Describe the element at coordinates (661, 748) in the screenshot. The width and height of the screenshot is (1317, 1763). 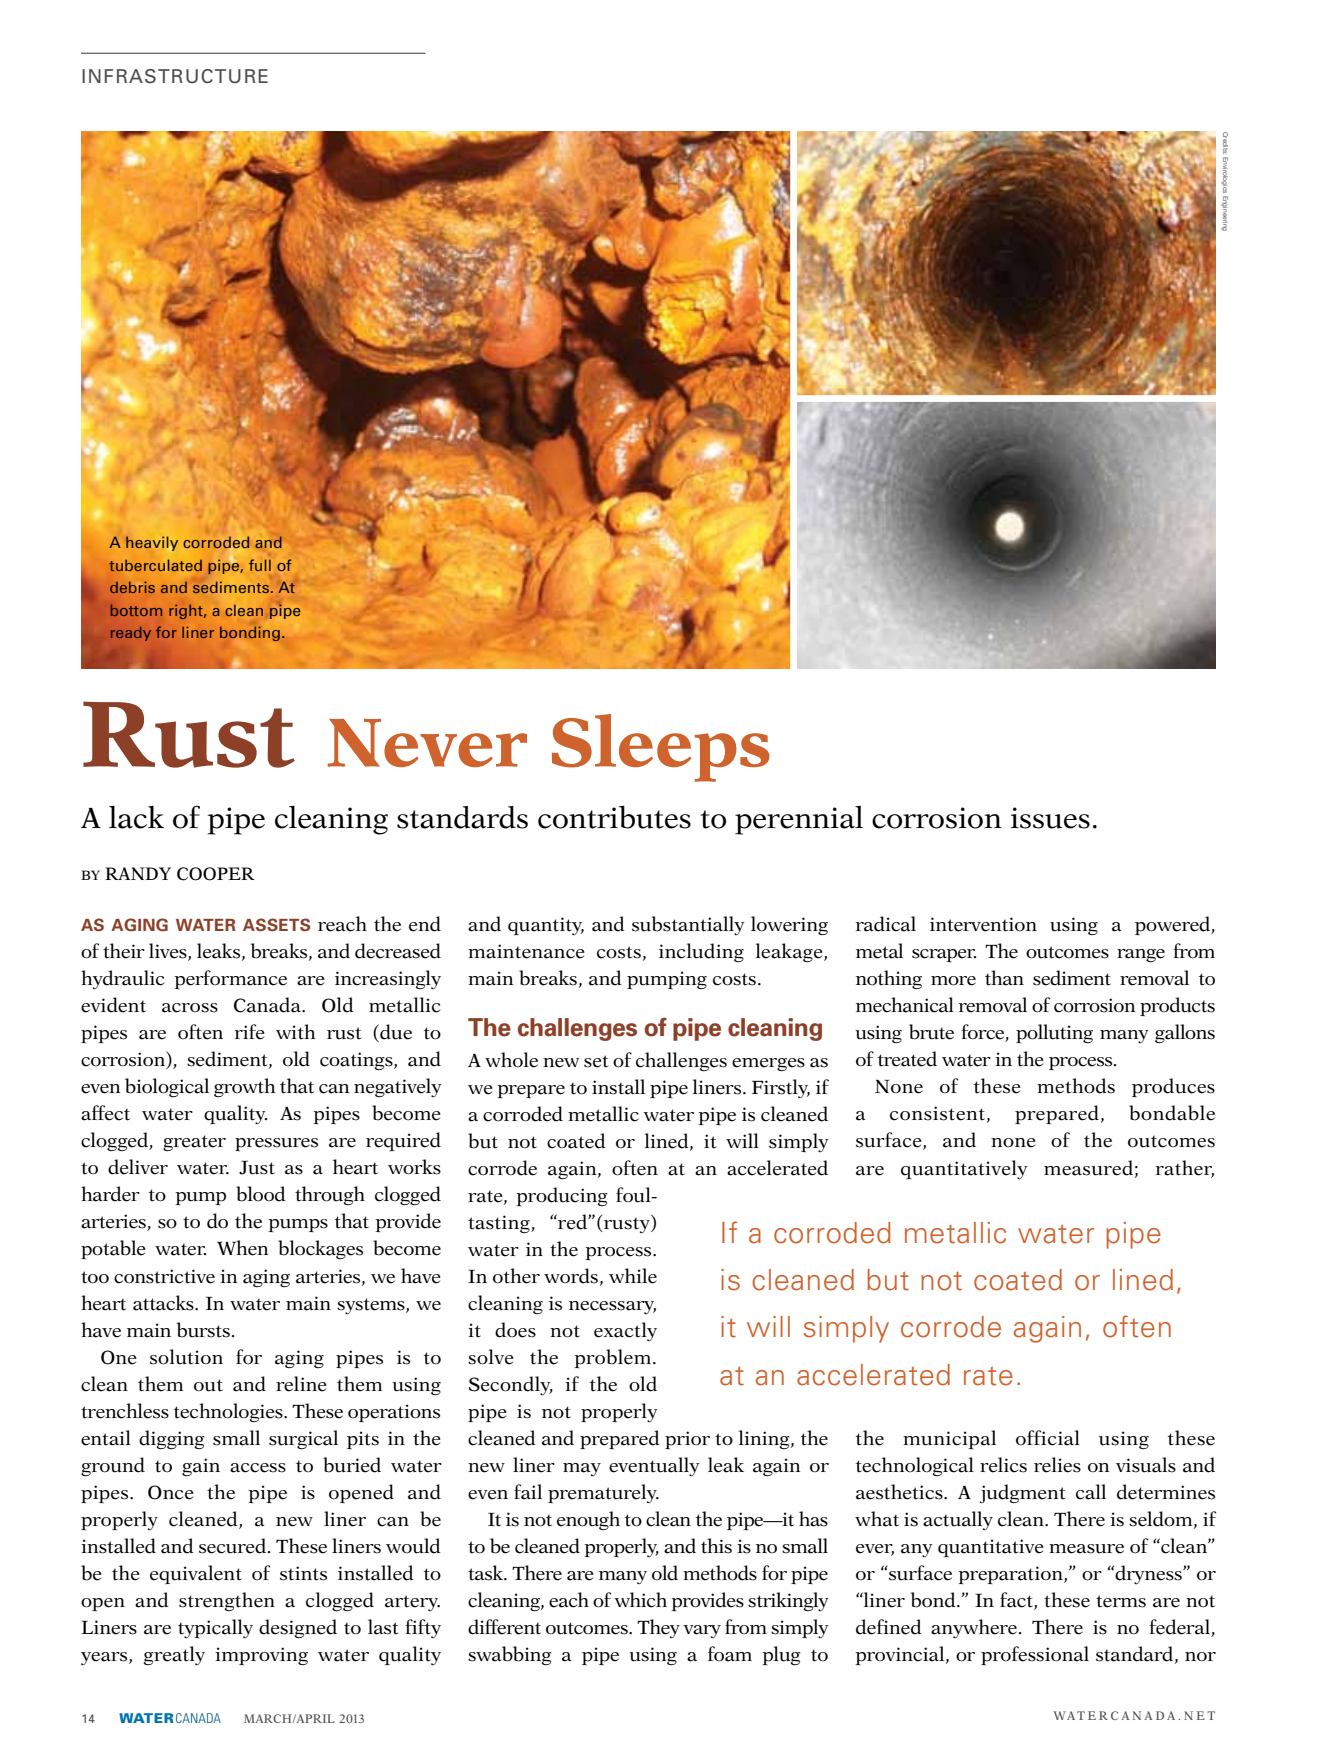
I see `Sleeps` at that location.
